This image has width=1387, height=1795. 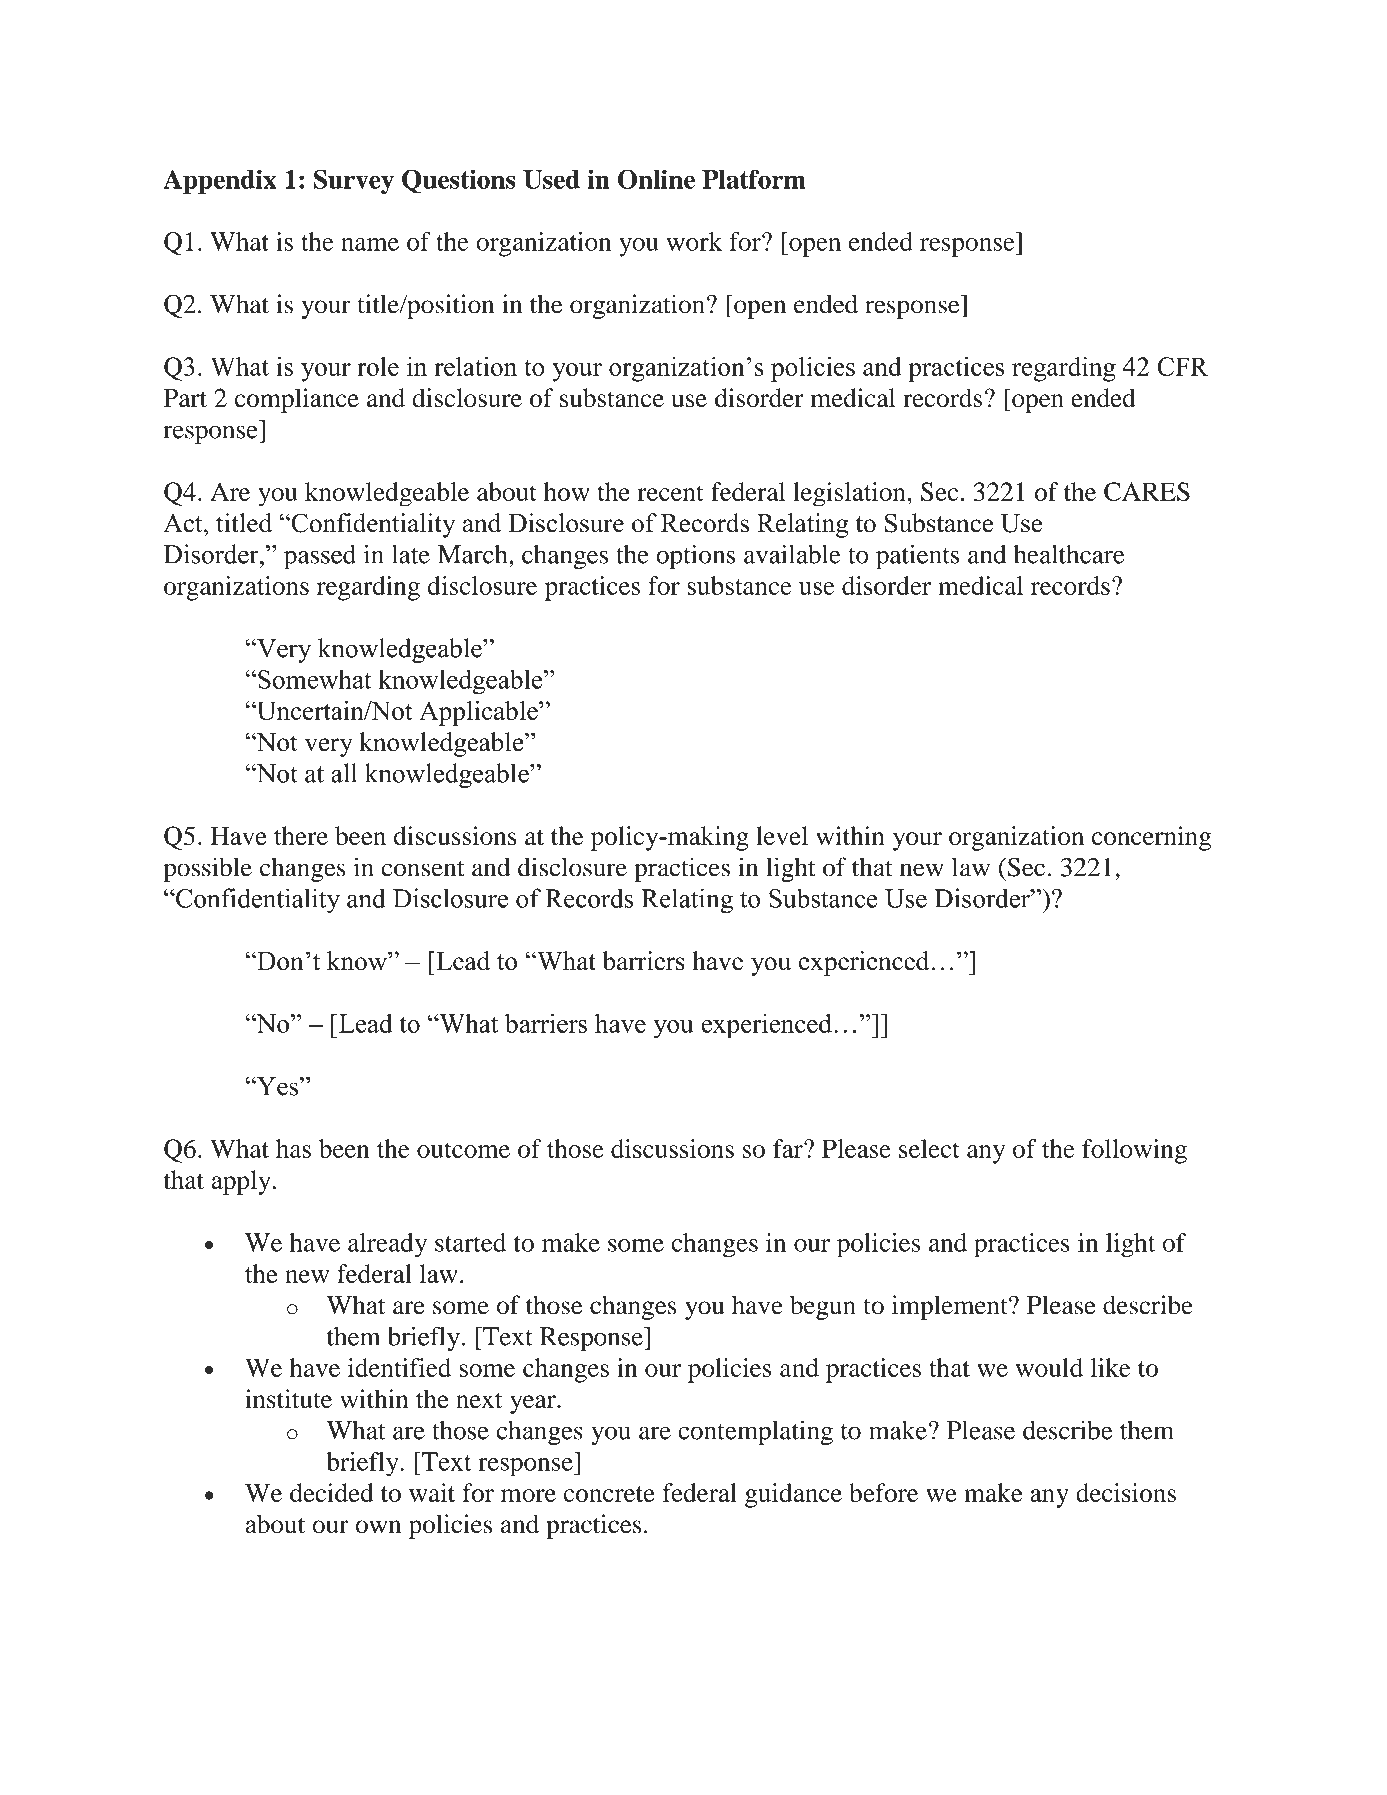 What do you see at coordinates (1182, 366) in the image?
I see `CFR` at bounding box center [1182, 366].
